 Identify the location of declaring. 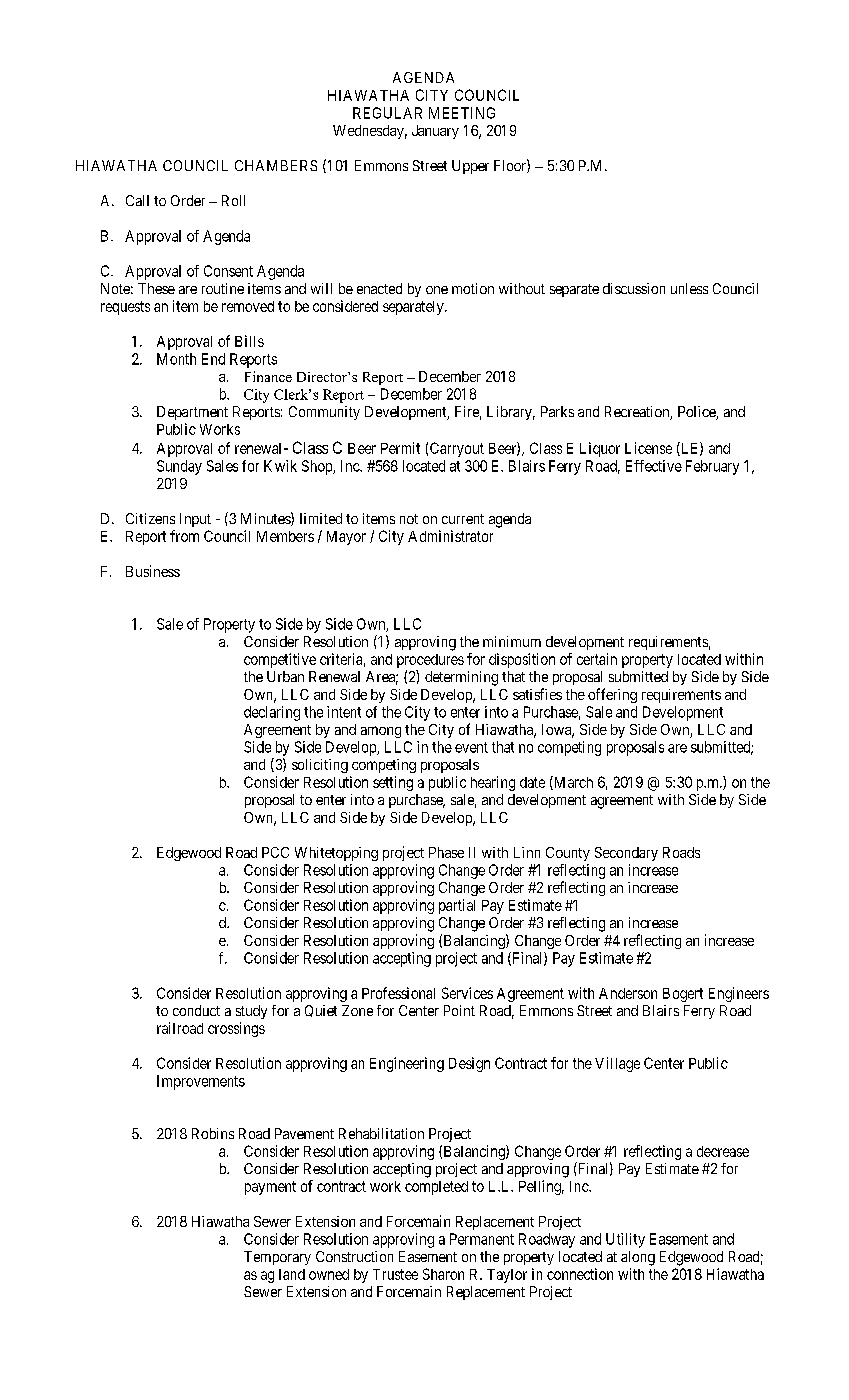
(272, 713).
